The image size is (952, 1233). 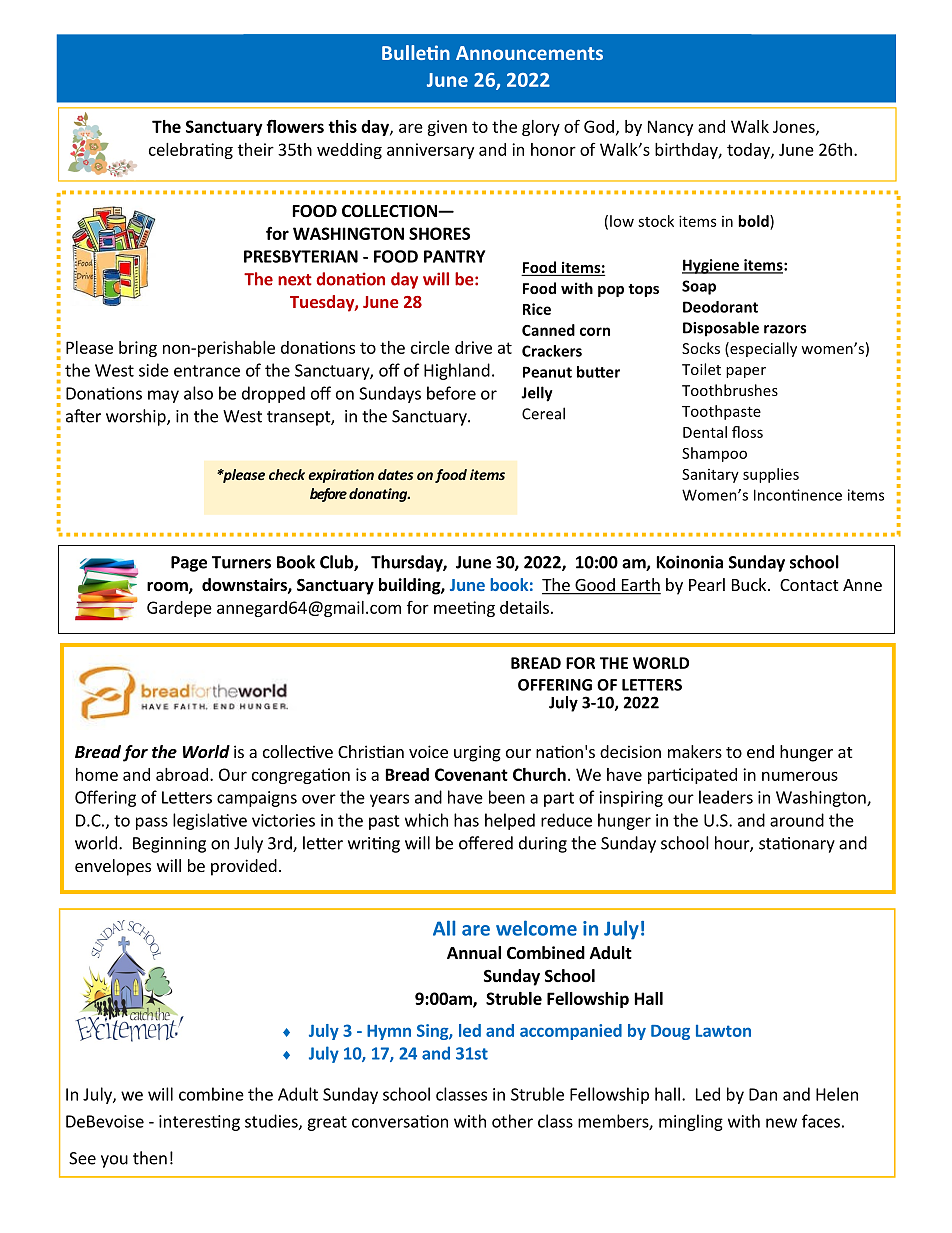 What do you see at coordinates (138, 349) in the image?
I see `bring` at bounding box center [138, 349].
